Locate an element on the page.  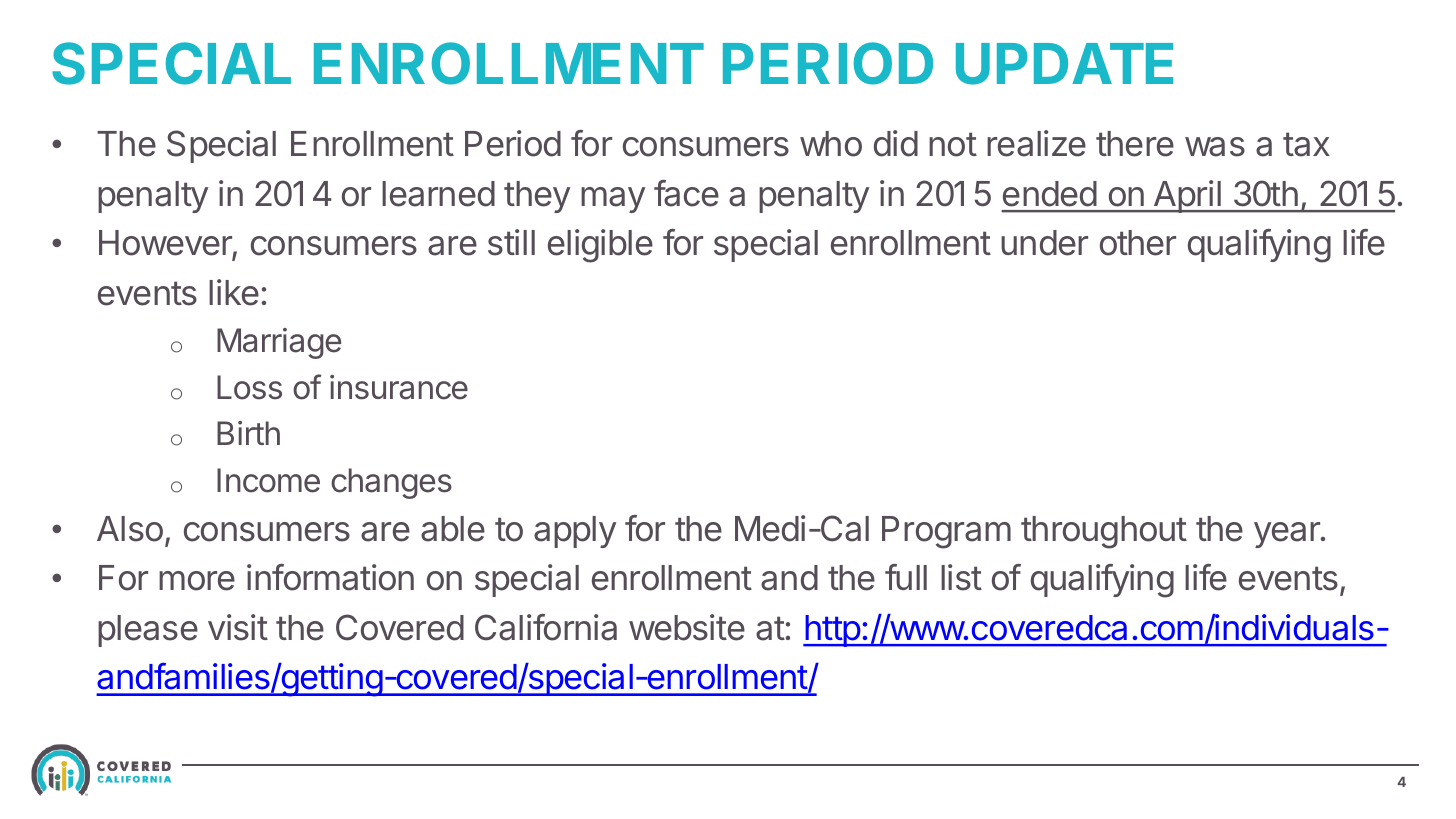
visit is located at coordinates (238, 627).
